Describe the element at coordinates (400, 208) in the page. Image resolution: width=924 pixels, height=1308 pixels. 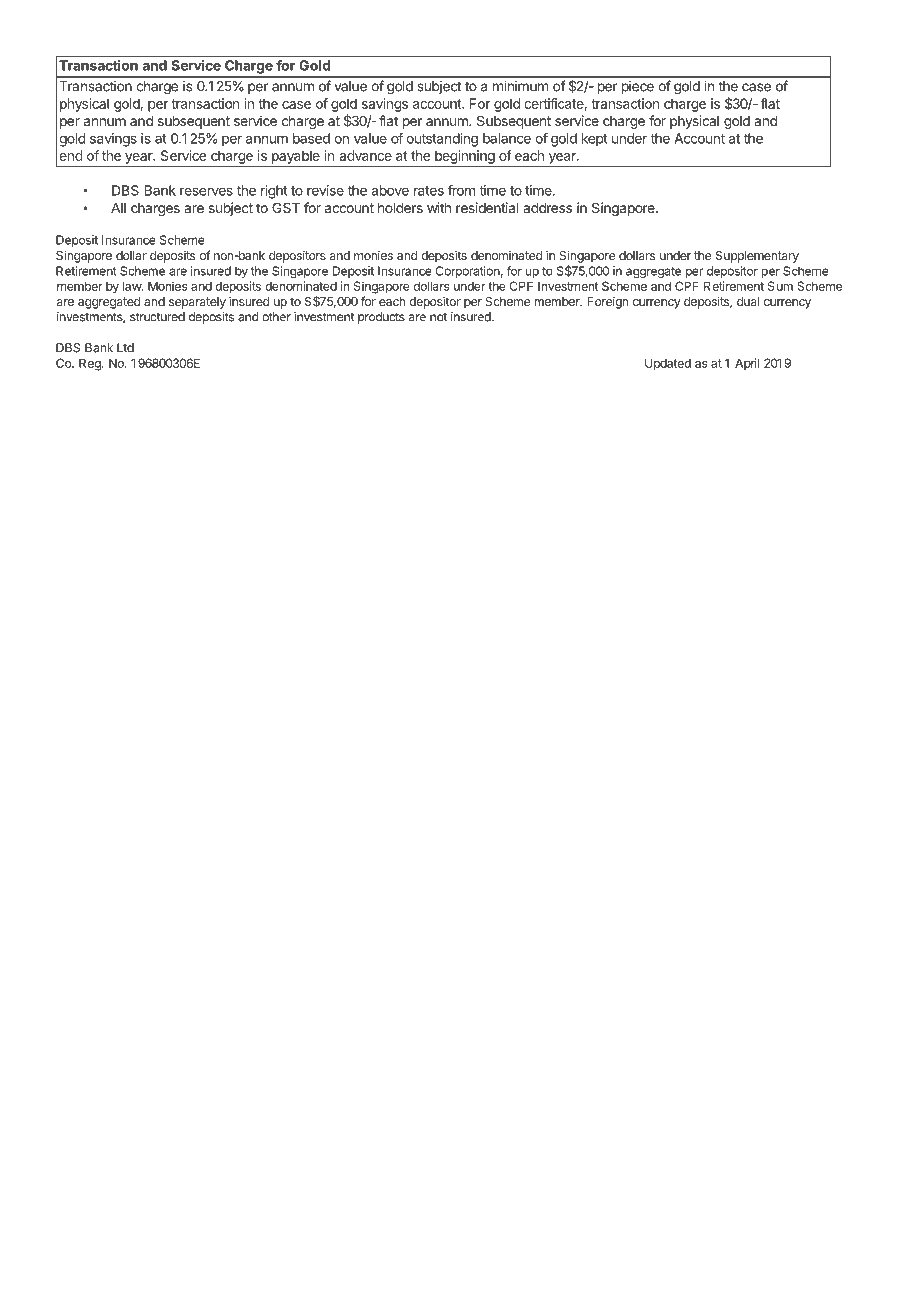
I see `holders` at that location.
